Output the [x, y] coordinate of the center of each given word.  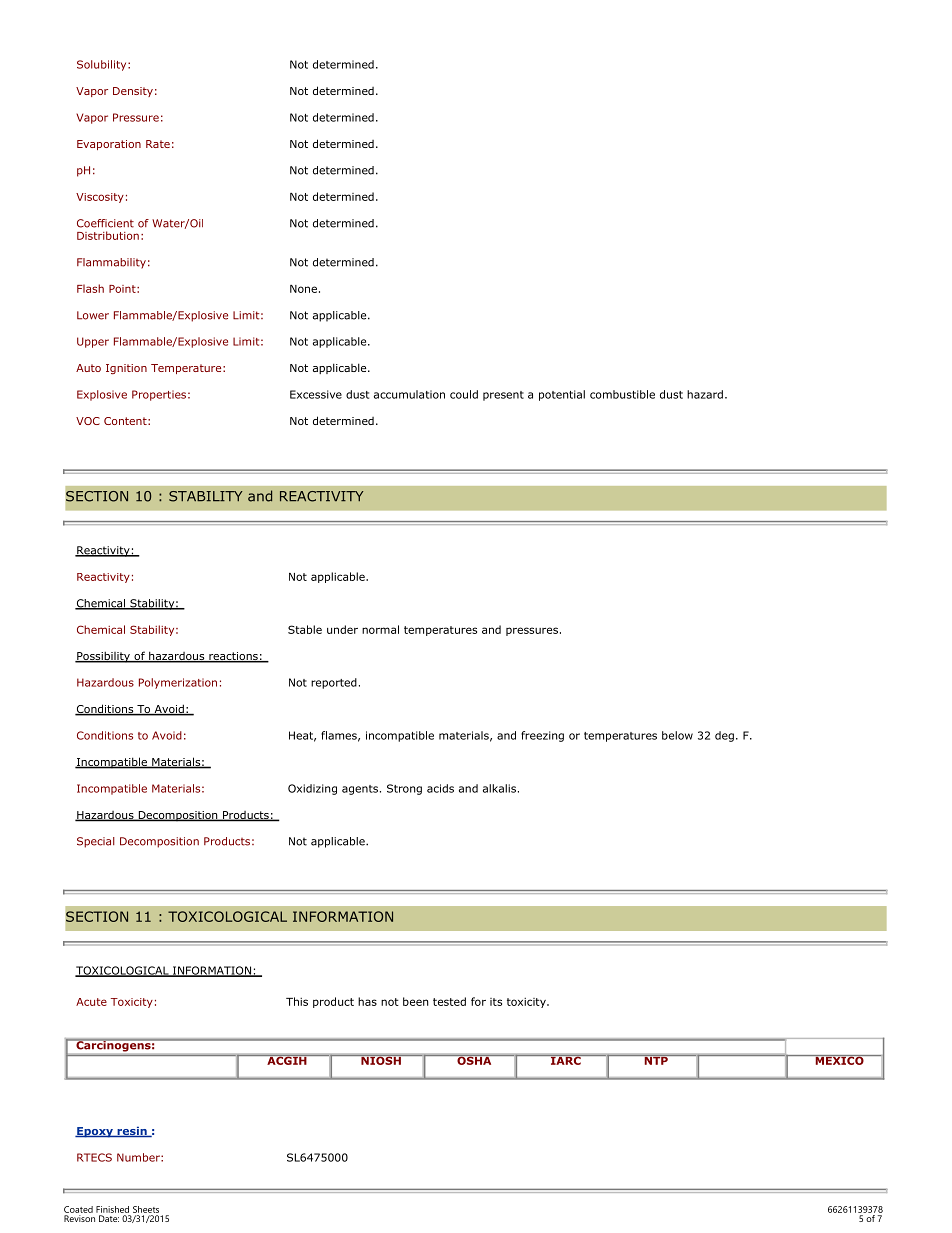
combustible [622, 394]
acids [440, 788]
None [303, 289]
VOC [88, 421]
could [464, 394]
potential [562, 395]
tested [449, 1001]
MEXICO [839, 1060]
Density [133, 92]
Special [96, 842]
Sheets [146, 1209]
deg [724, 736]
